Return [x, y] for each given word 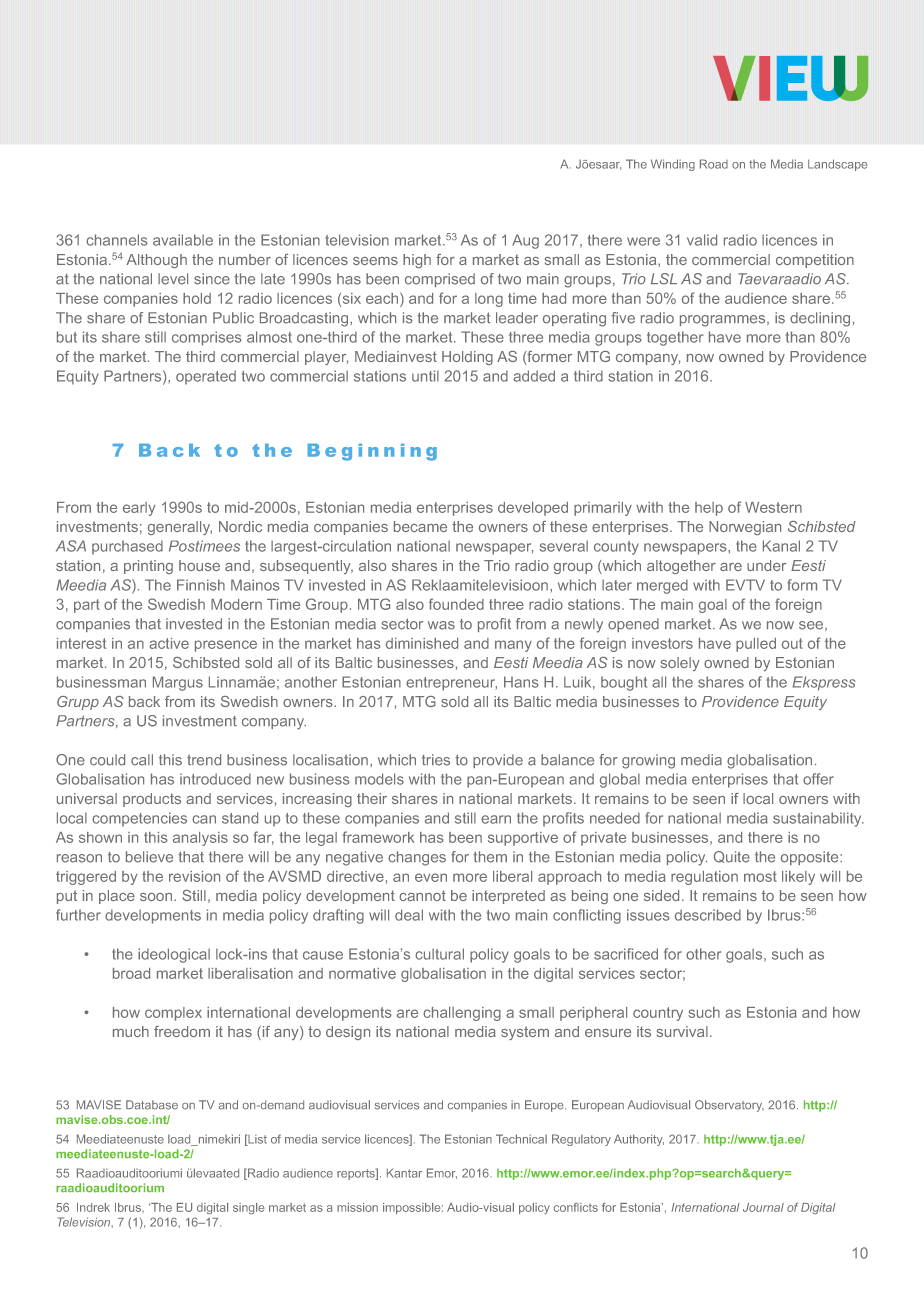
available [183, 240]
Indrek [93, 1207]
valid [702, 240]
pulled [756, 645]
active [169, 643]
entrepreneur [451, 684]
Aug [525, 241]
